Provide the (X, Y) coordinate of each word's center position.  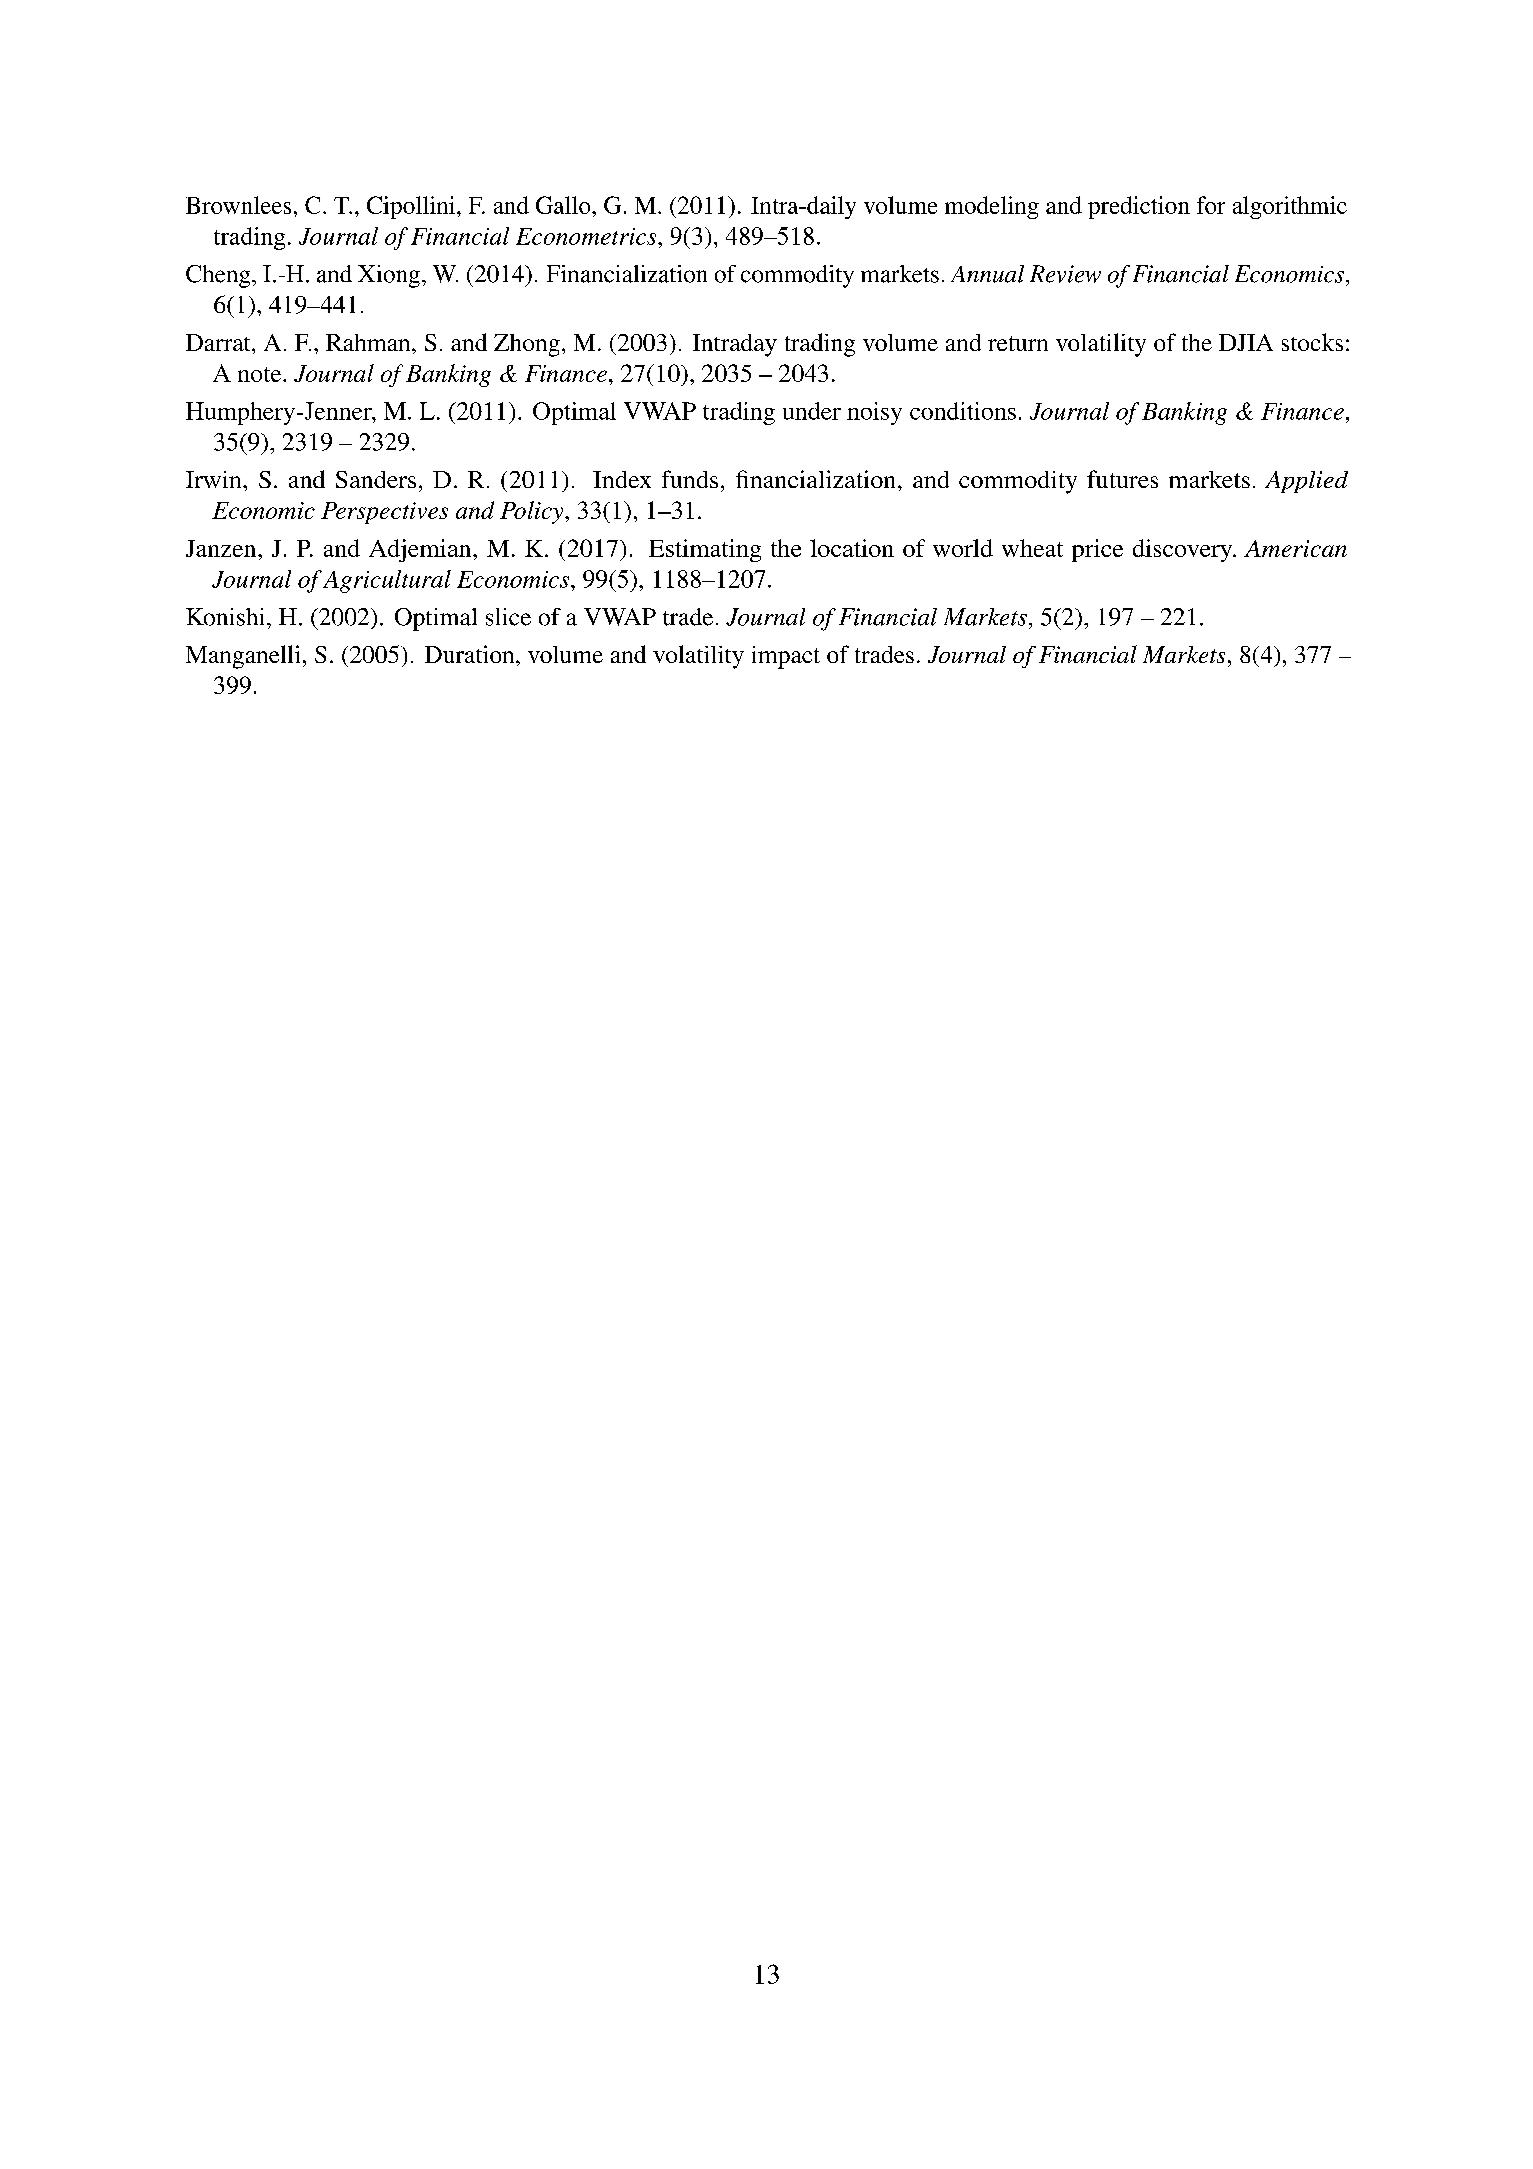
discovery (1184, 550)
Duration (471, 654)
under (812, 411)
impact (786, 657)
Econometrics (587, 236)
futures (1122, 479)
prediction (1139, 207)
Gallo (564, 205)
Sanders (376, 479)
